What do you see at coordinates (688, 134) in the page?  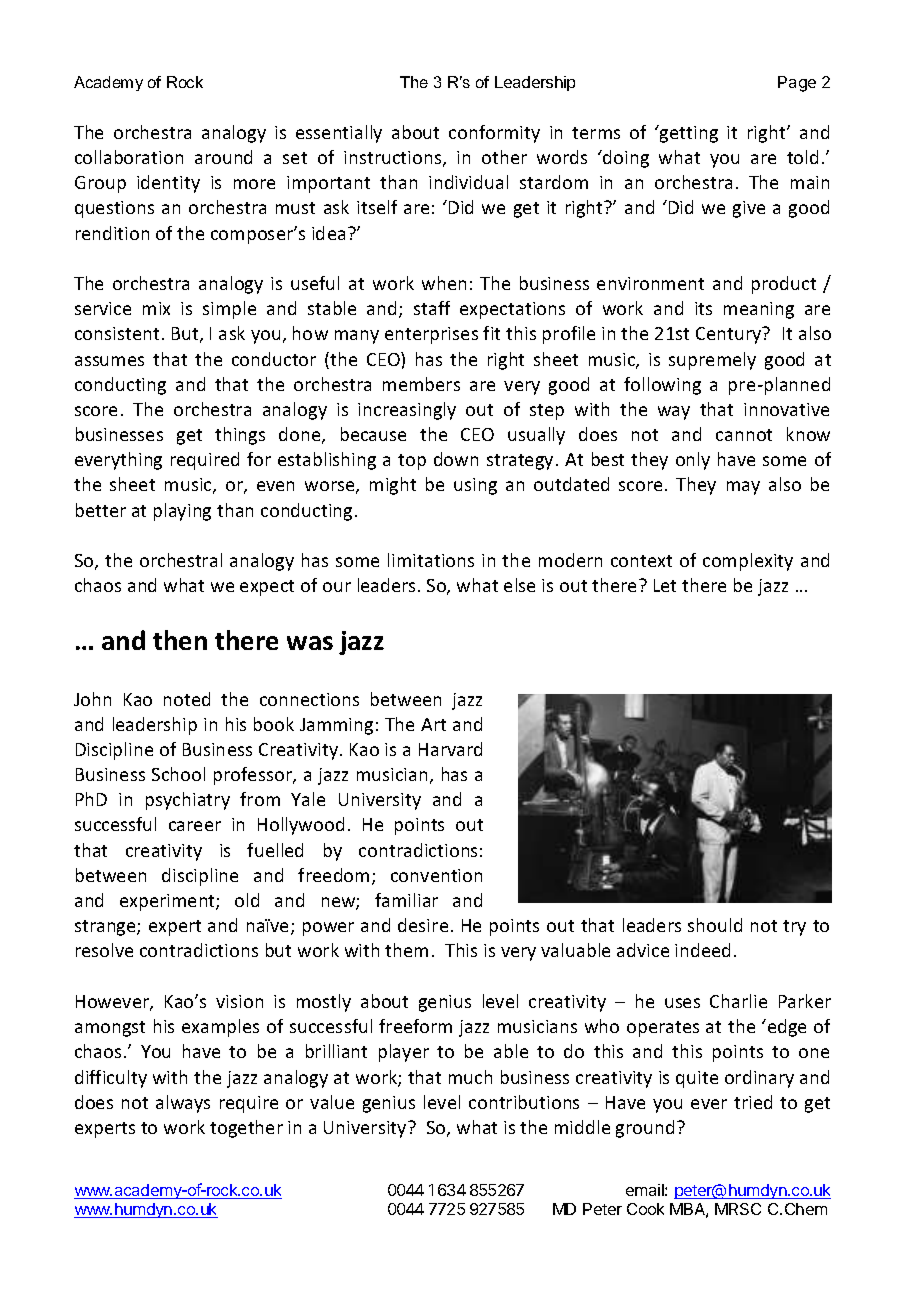 I see `getting` at bounding box center [688, 134].
